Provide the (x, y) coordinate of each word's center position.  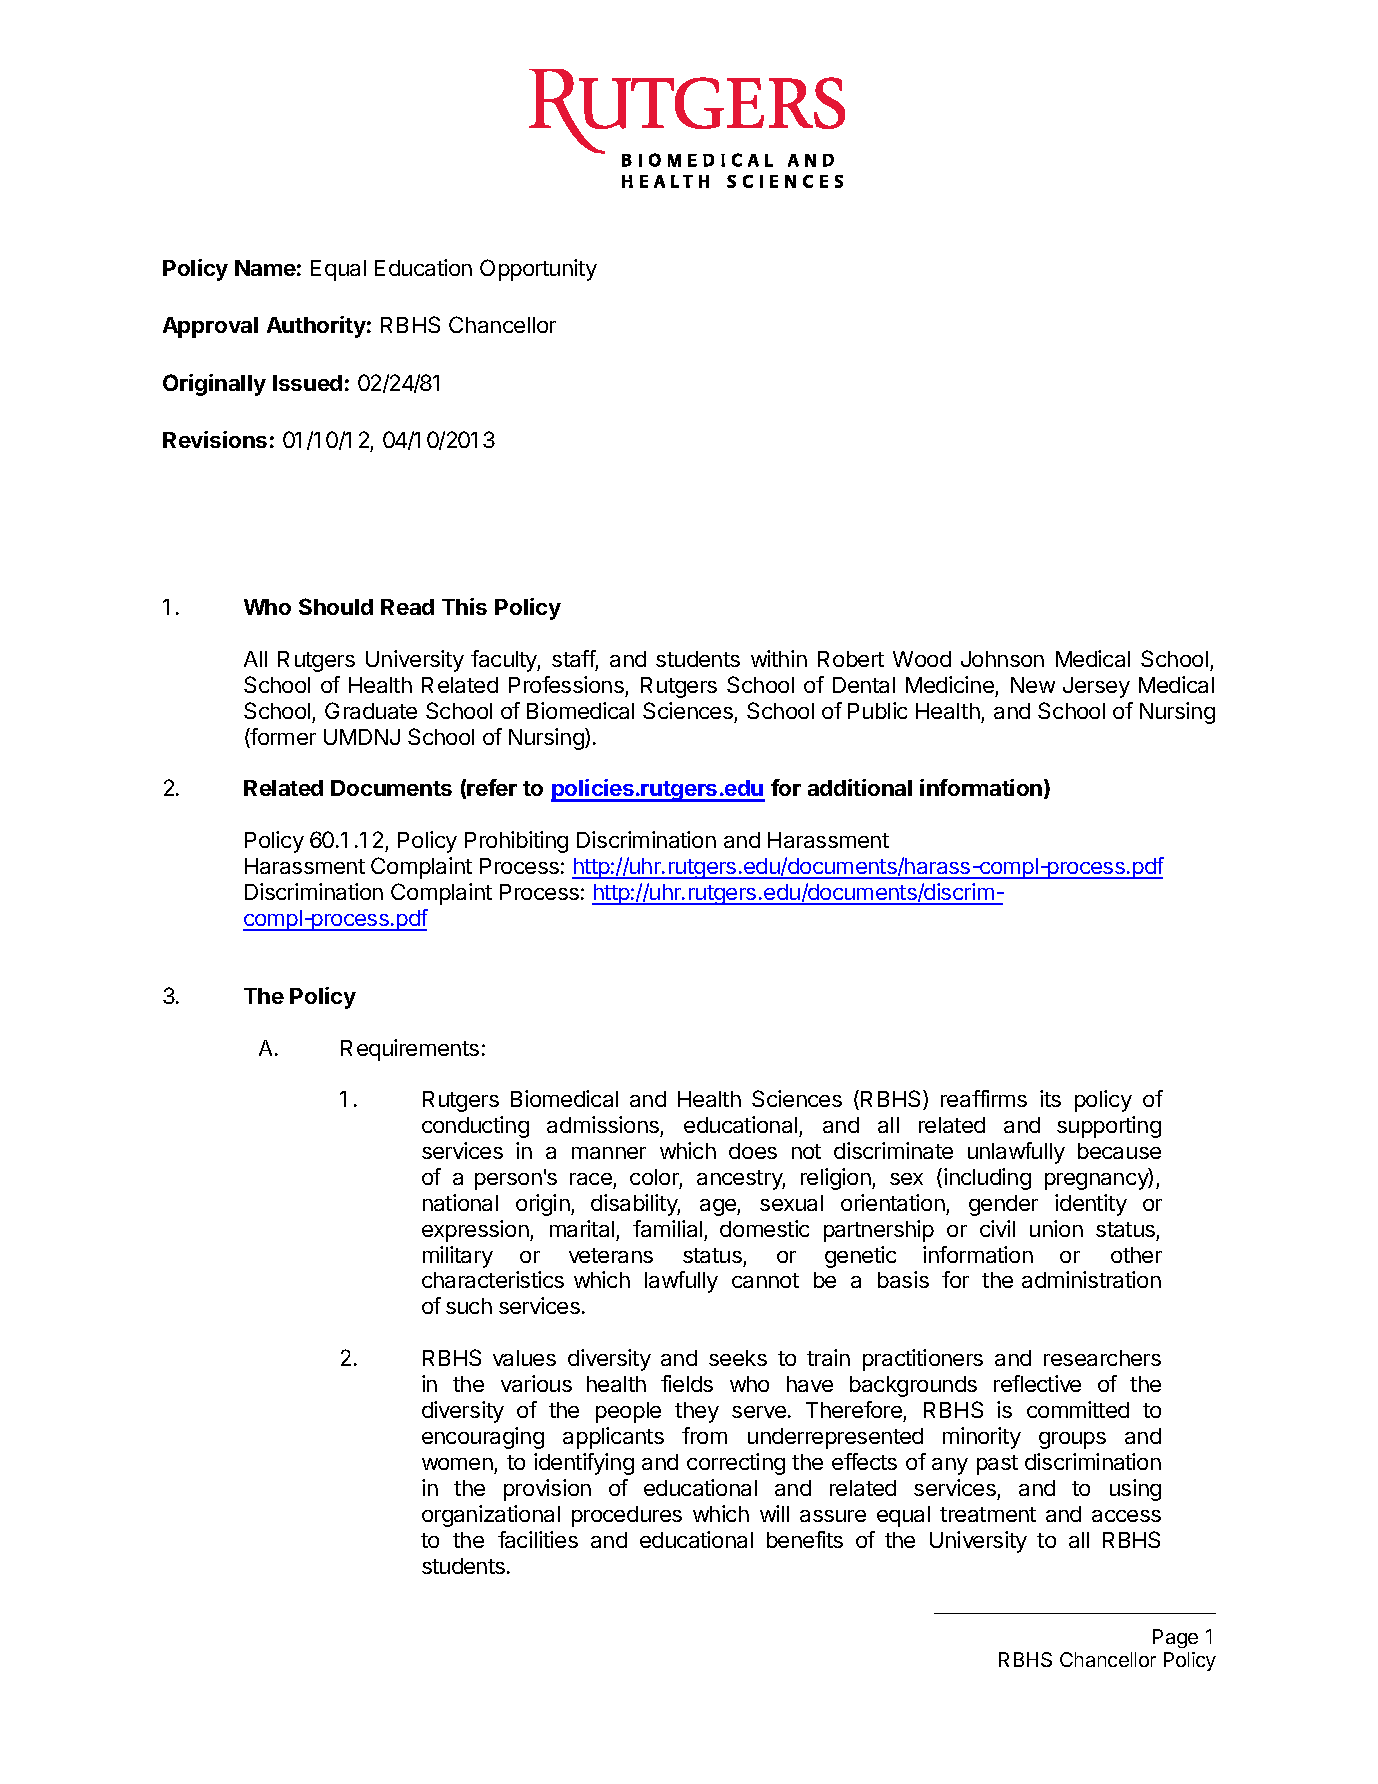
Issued (307, 383)
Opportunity (538, 270)
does (753, 1151)
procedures (627, 1516)
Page (1175, 1638)
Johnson (1002, 659)
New (1033, 685)
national (460, 1202)
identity (1091, 1205)
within (779, 658)
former (282, 738)
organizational (491, 1516)
